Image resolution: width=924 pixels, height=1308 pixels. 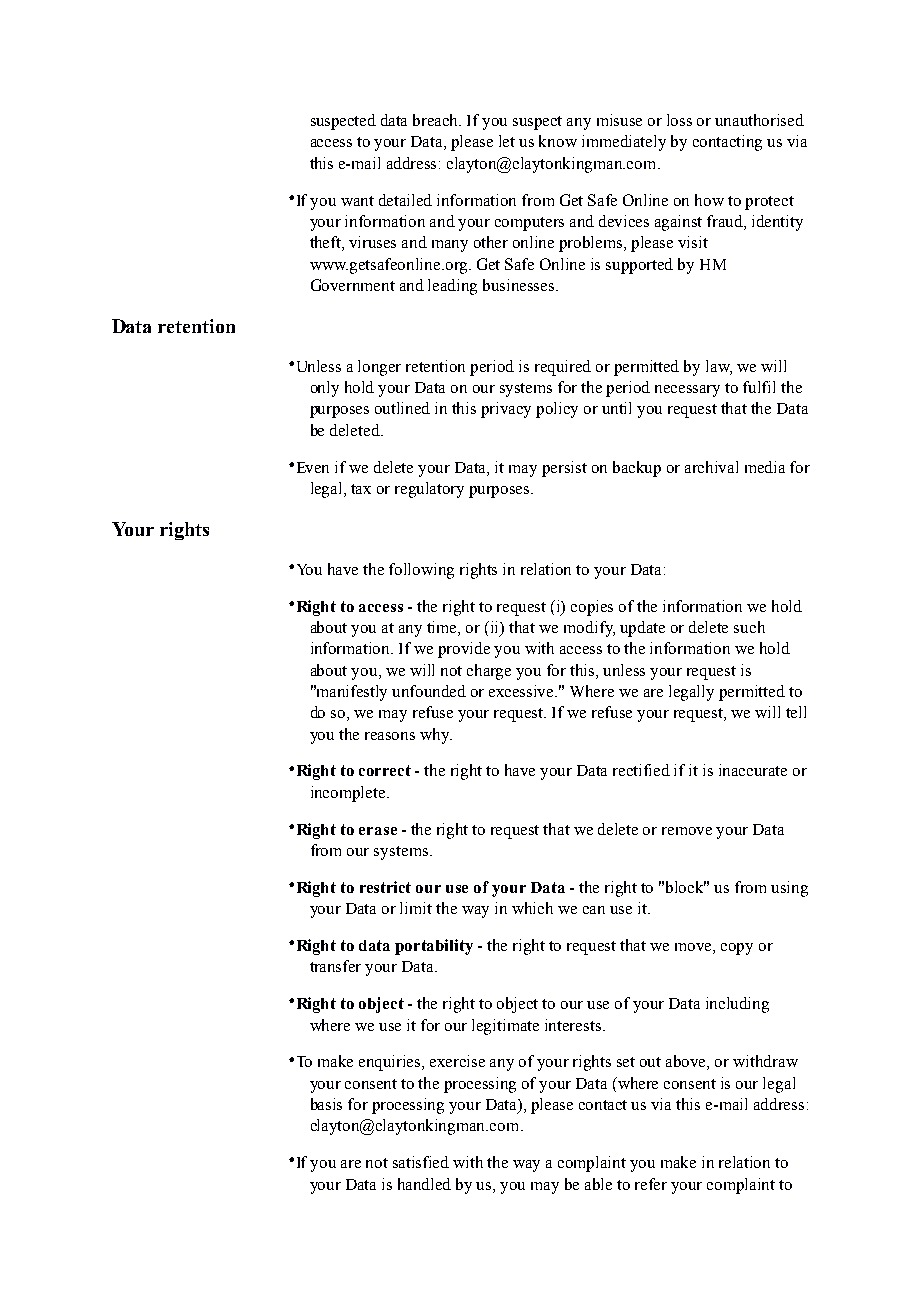 What do you see at coordinates (405, 200) in the document?
I see `detailed` at bounding box center [405, 200].
